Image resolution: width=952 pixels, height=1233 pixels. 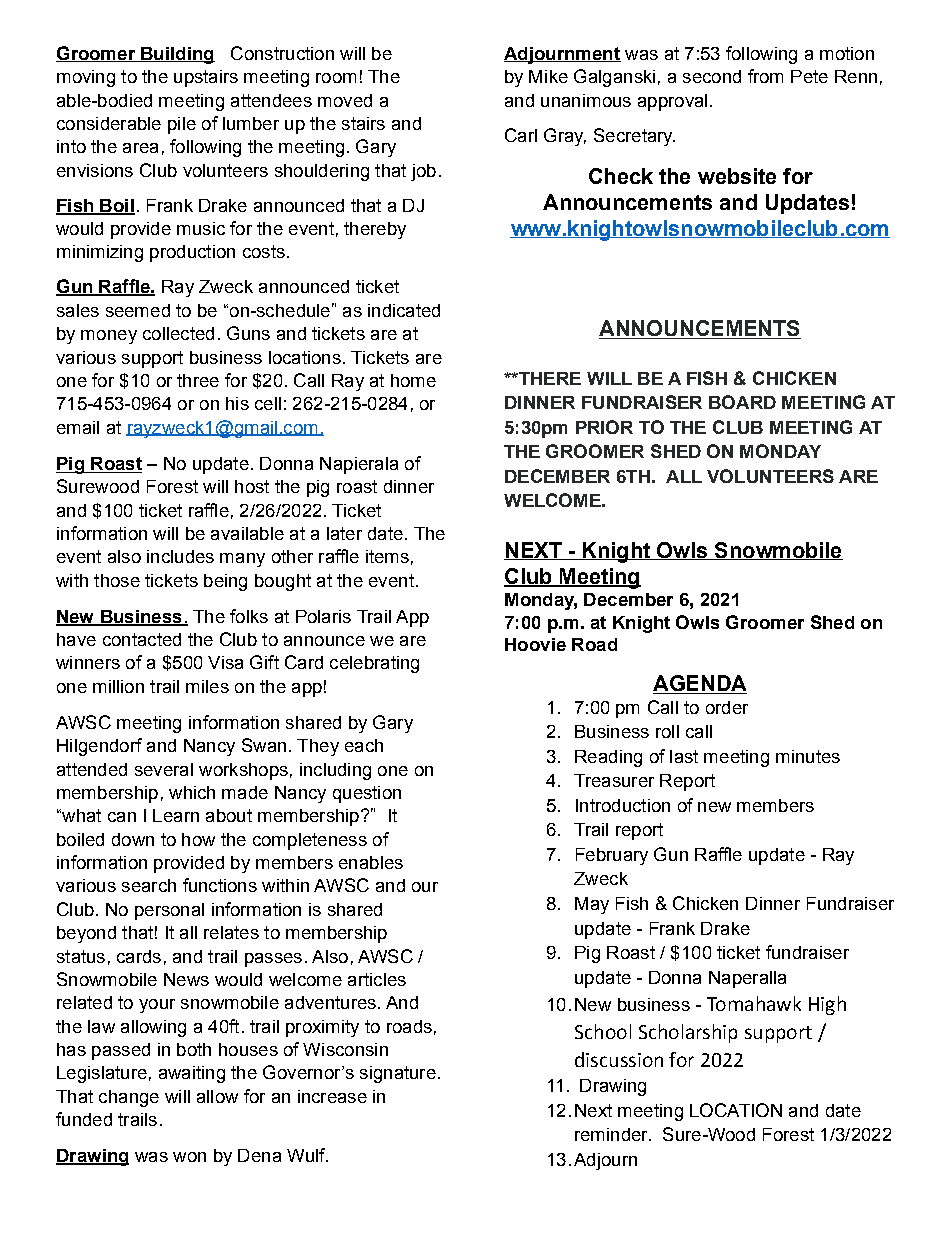 What do you see at coordinates (548, 76) in the page?
I see `Mike` at bounding box center [548, 76].
